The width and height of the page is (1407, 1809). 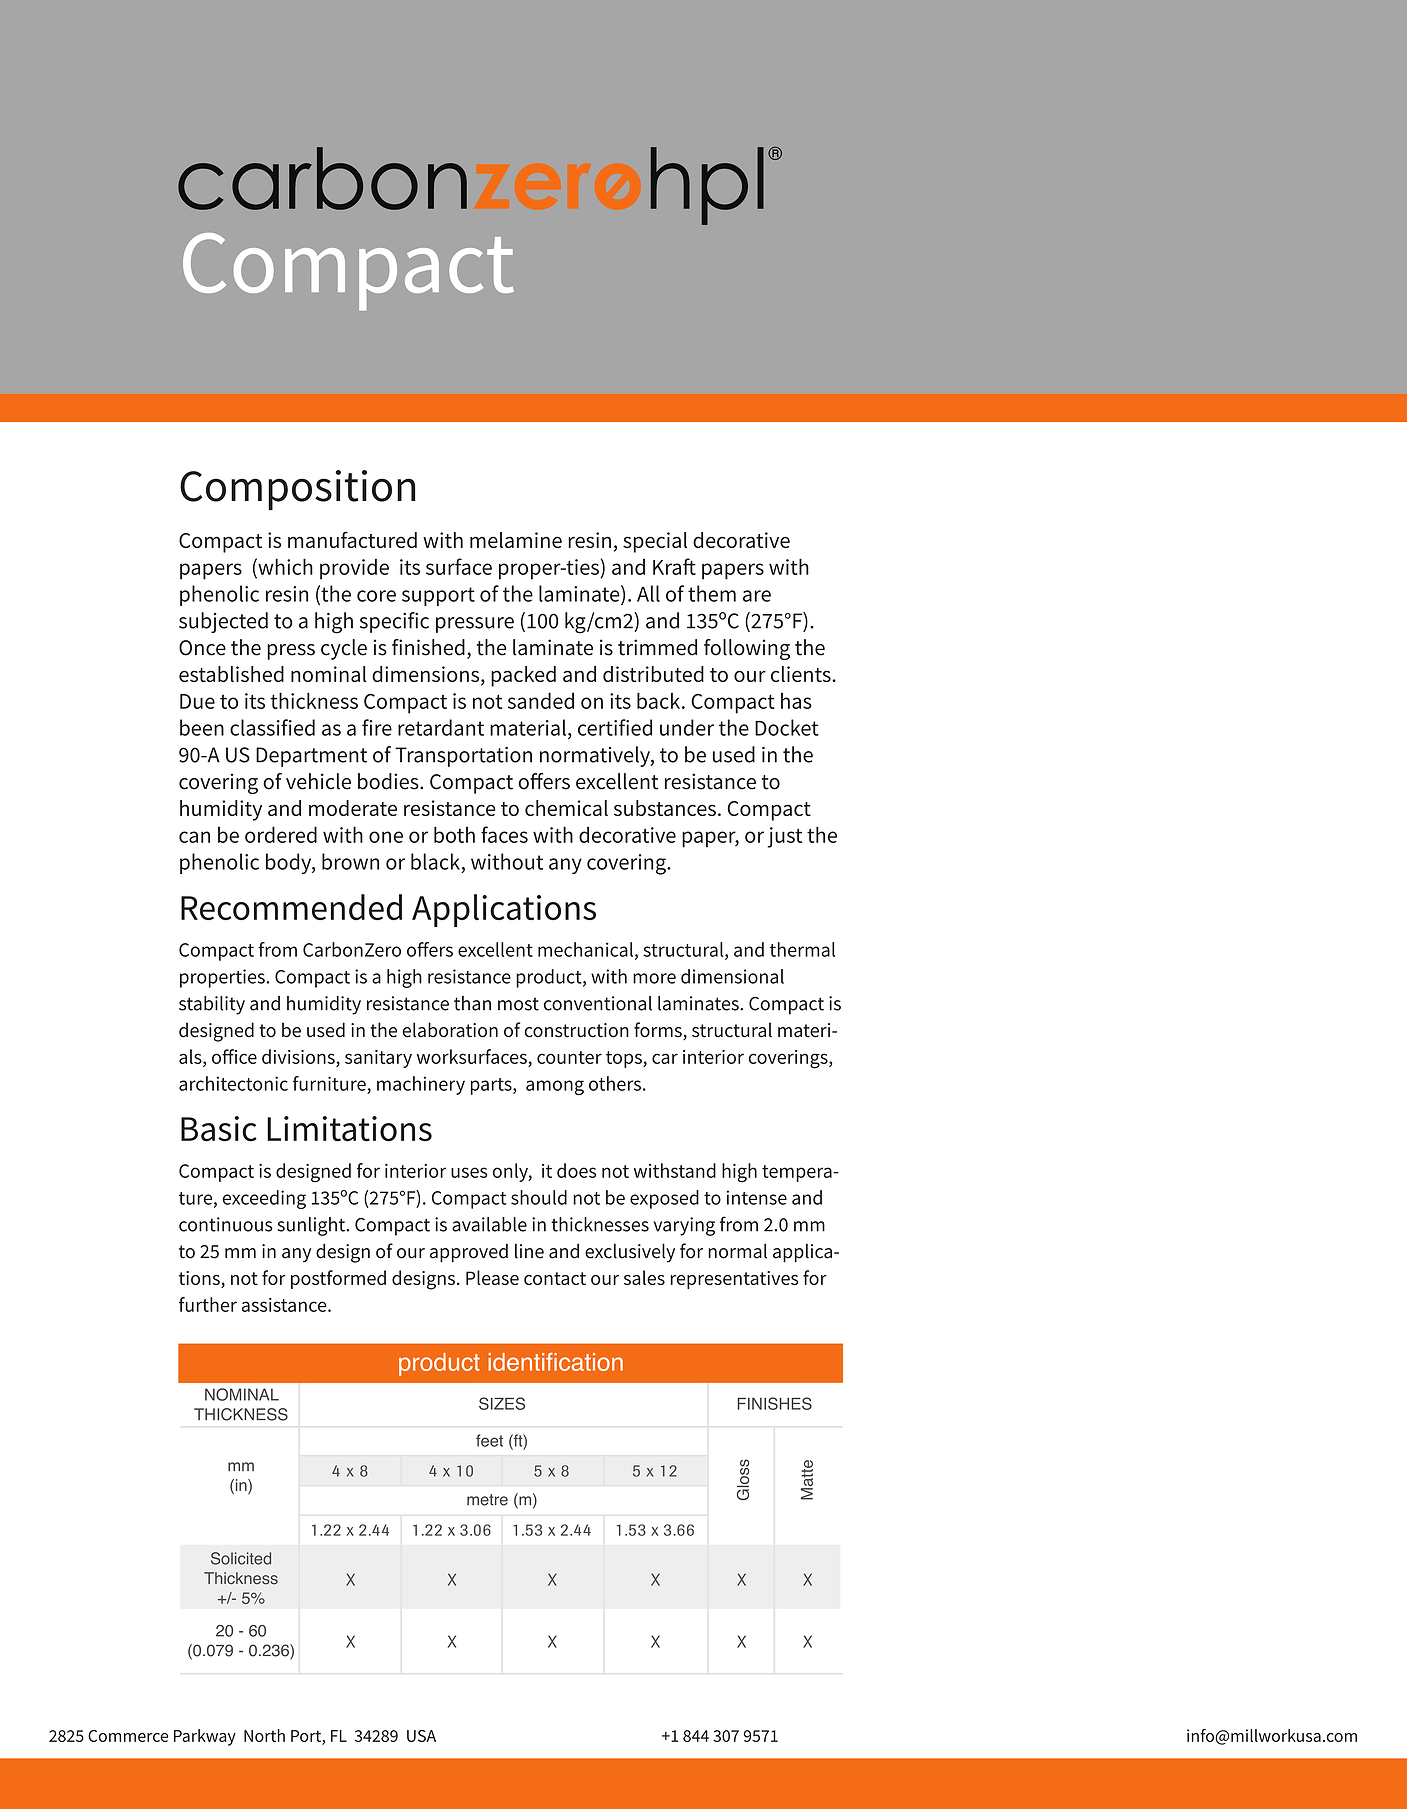 What do you see at coordinates (492, 1086) in the page?
I see `parts` at bounding box center [492, 1086].
